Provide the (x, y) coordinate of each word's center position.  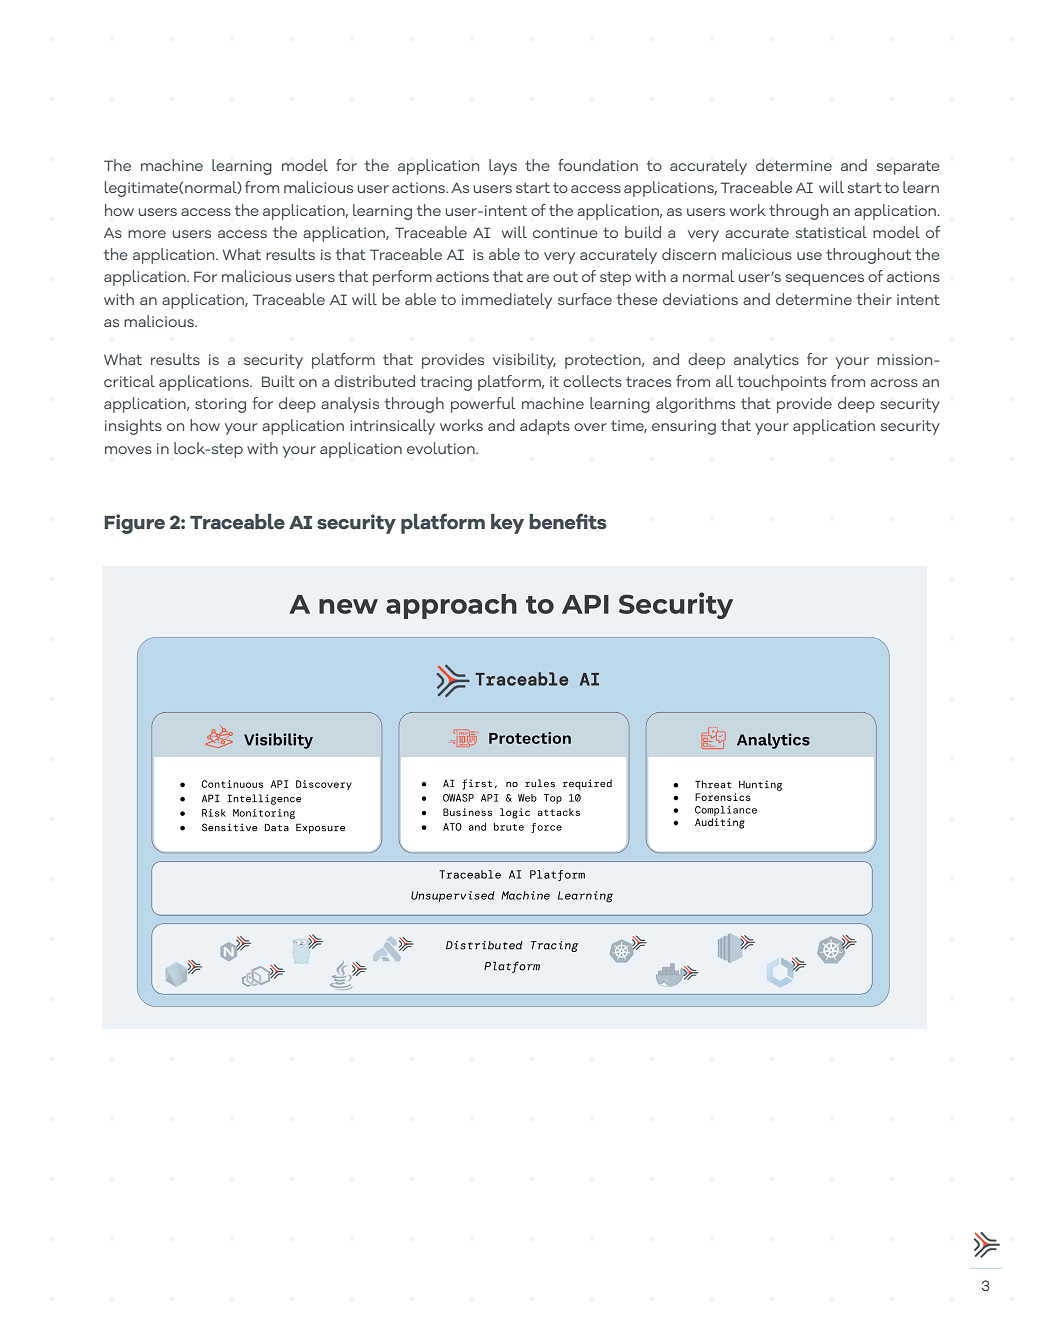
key (507, 524)
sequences (825, 280)
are (538, 278)
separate (908, 167)
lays (503, 167)
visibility (524, 361)
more (147, 234)
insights (133, 427)
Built (278, 381)
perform (402, 278)
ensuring (684, 427)
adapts (545, 427)
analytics (766, 361)
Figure (134, 524)
